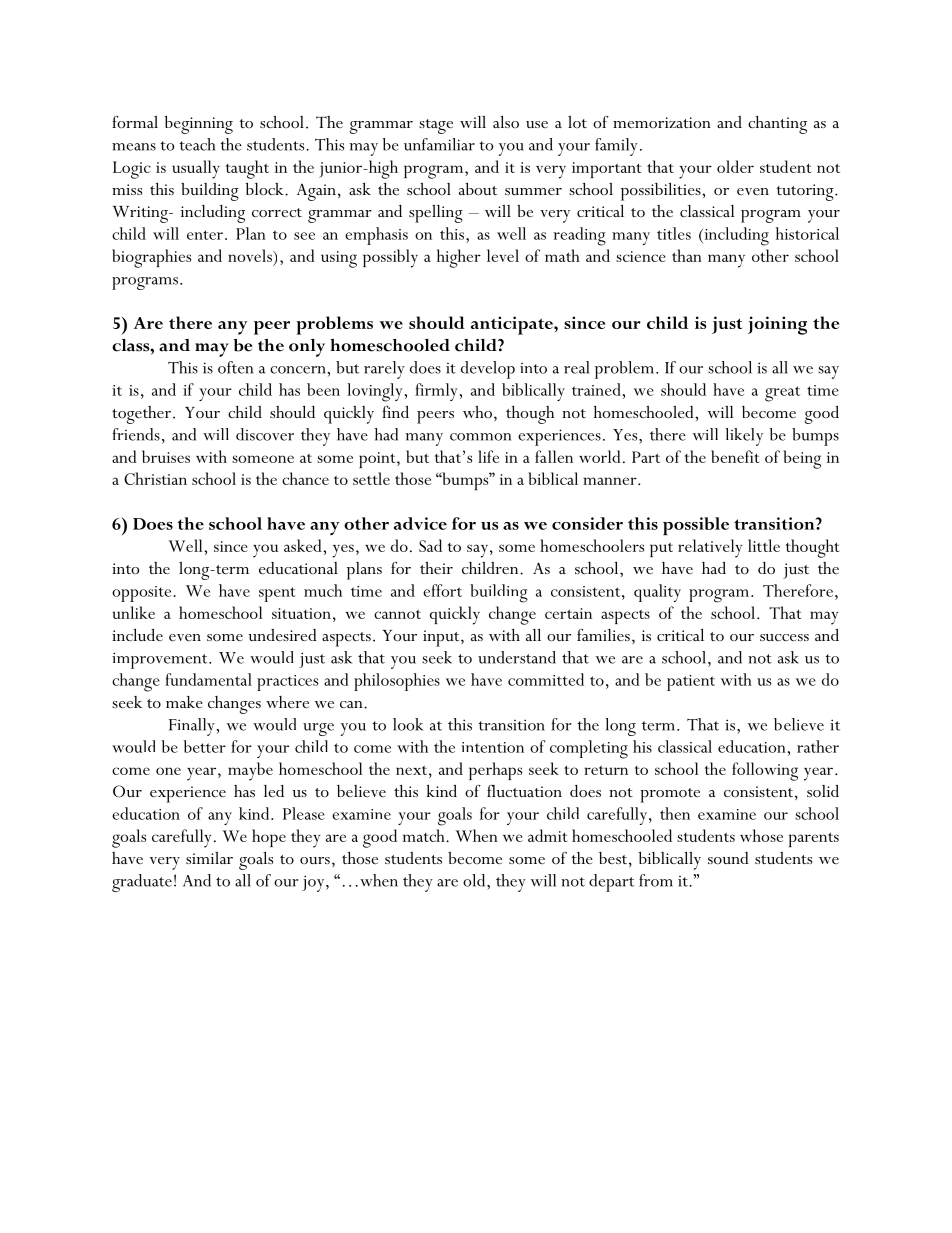 This page has height=1233, width=952. Describe the element at coordinates (235, 367) in the page. I see `often` at that location.
